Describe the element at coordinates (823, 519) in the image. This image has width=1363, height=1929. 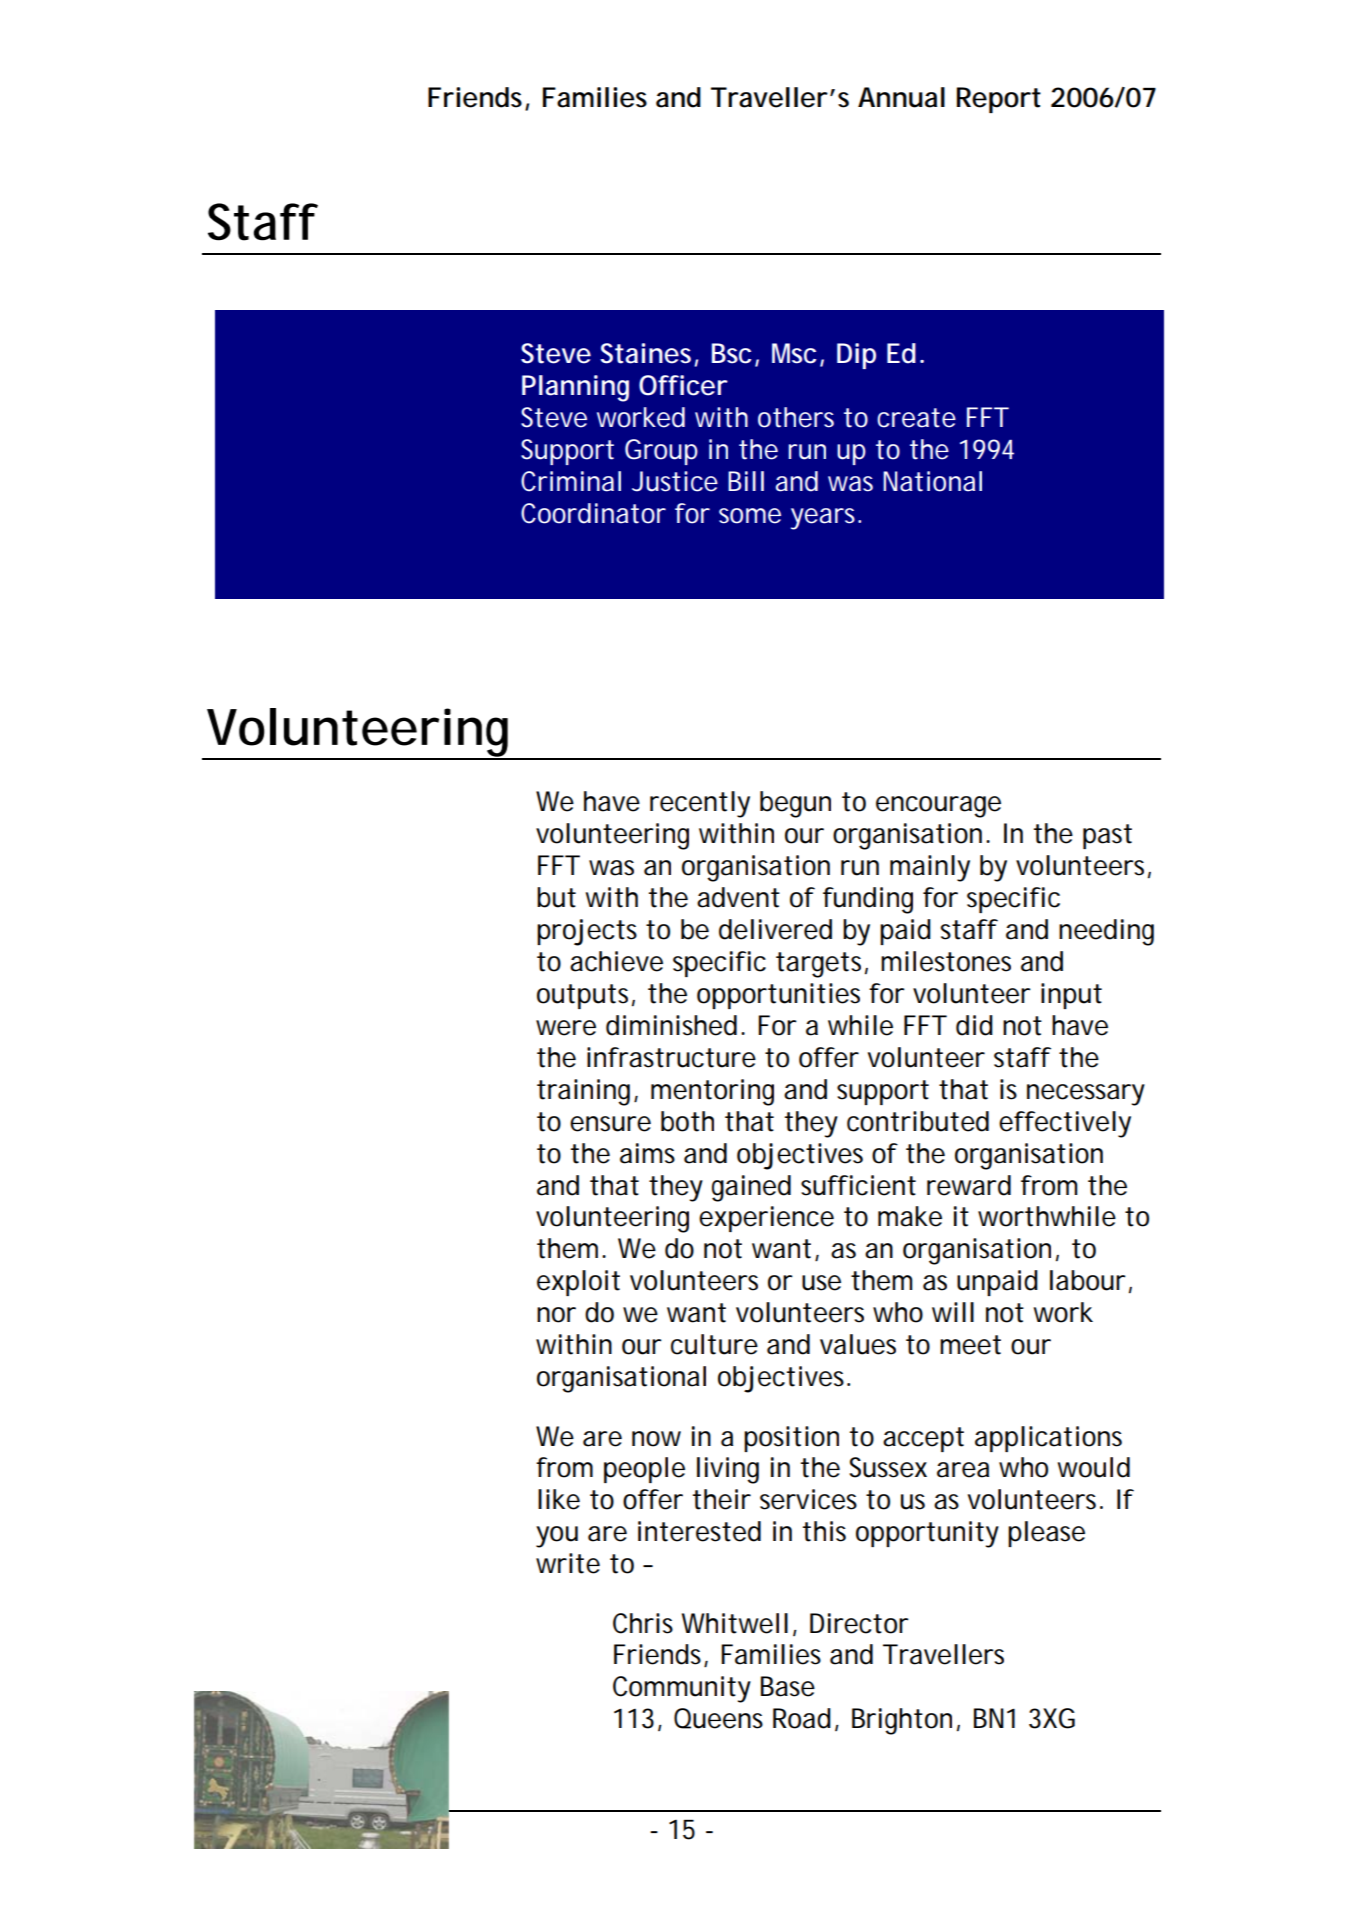
I see `years` at that location.
